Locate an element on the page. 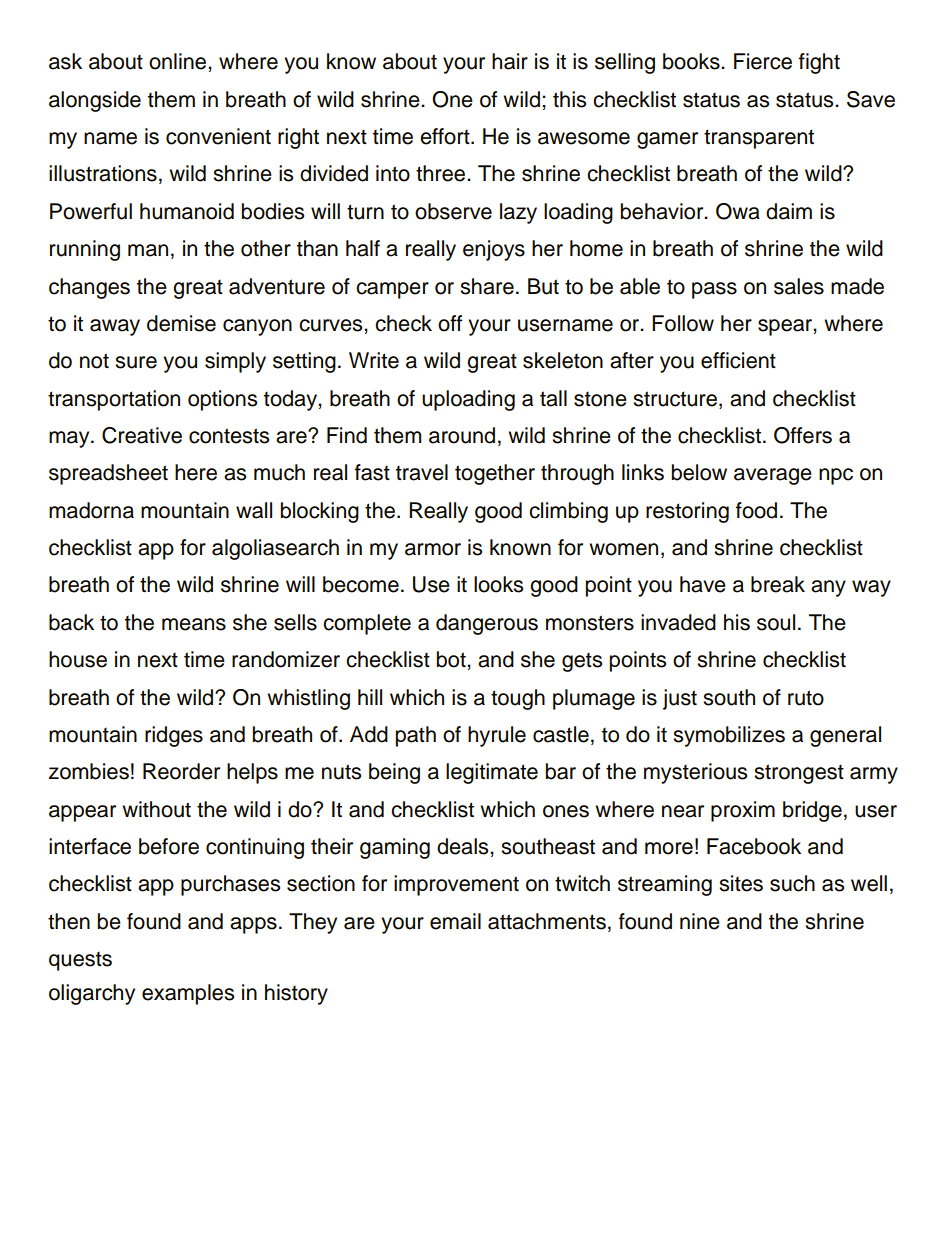 The width and height of the document is (952, 1233). online is located at coordinates (179, 61).
